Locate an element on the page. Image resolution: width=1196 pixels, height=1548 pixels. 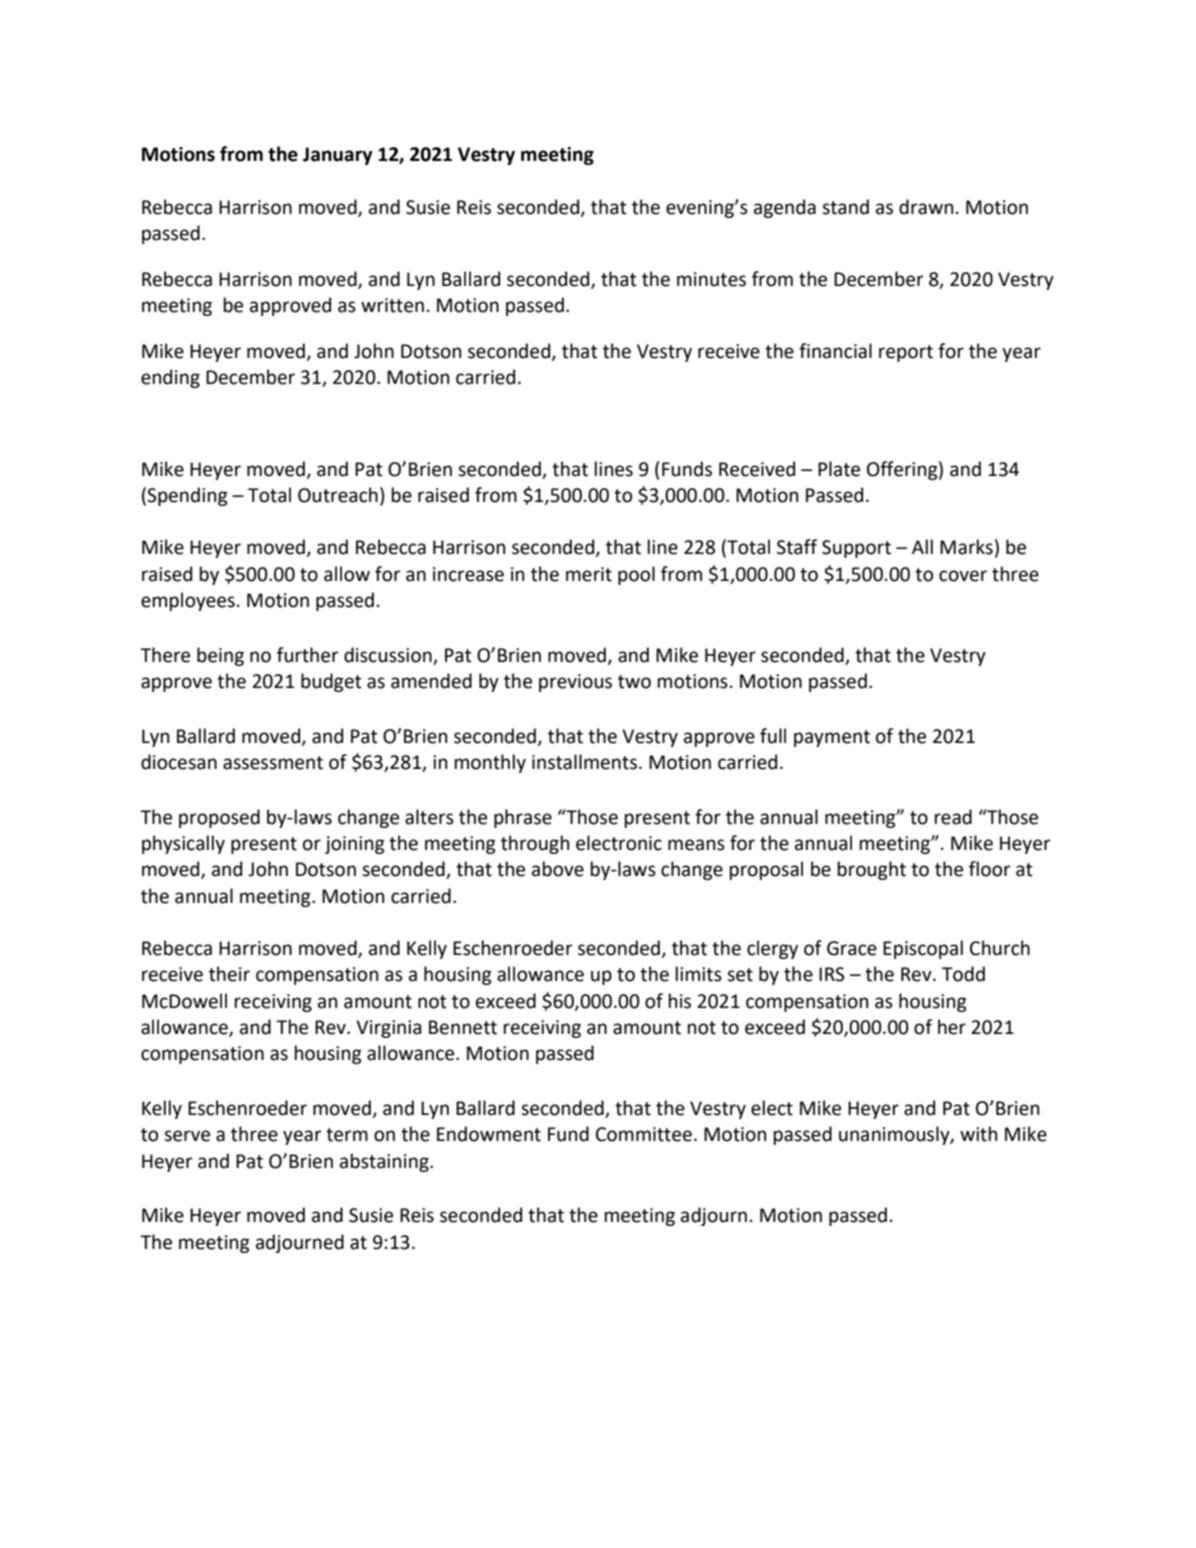
serve is located at coordinates (187, 1136).
